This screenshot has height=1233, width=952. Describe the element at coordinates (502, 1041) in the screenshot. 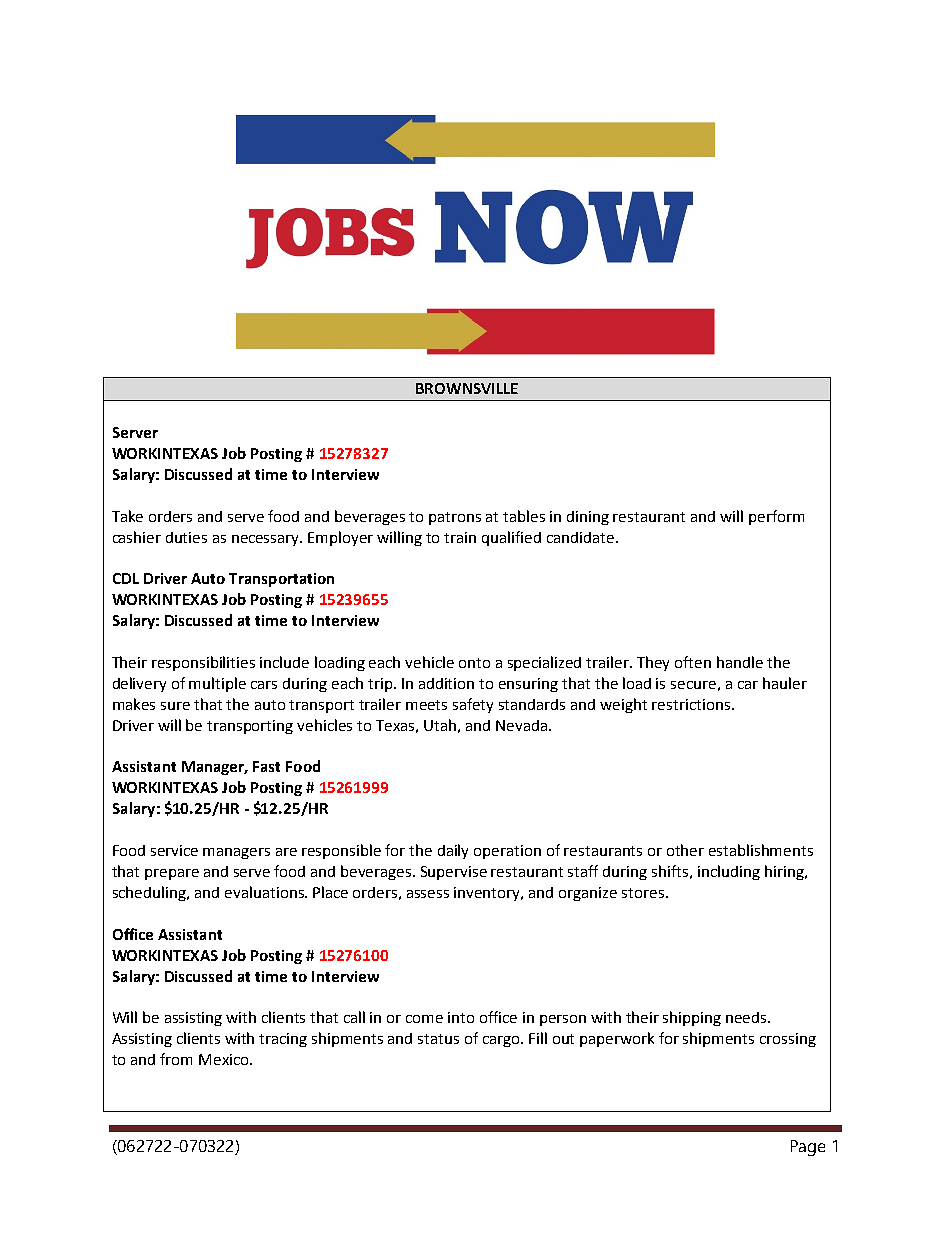

I see `cargo` at that location.
